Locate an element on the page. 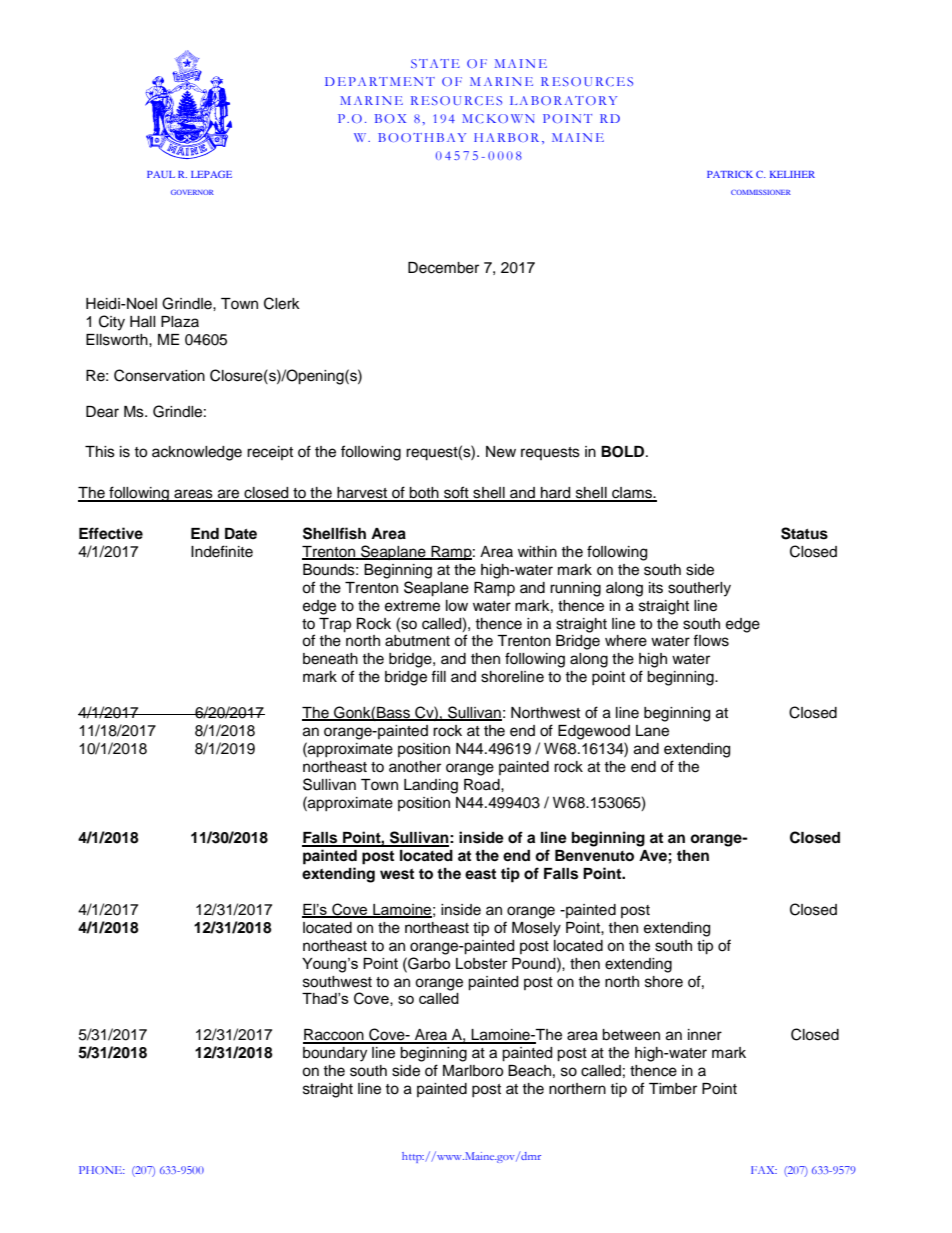 This document has width=952, height=1233. its is located at coordinates (656, 588).
